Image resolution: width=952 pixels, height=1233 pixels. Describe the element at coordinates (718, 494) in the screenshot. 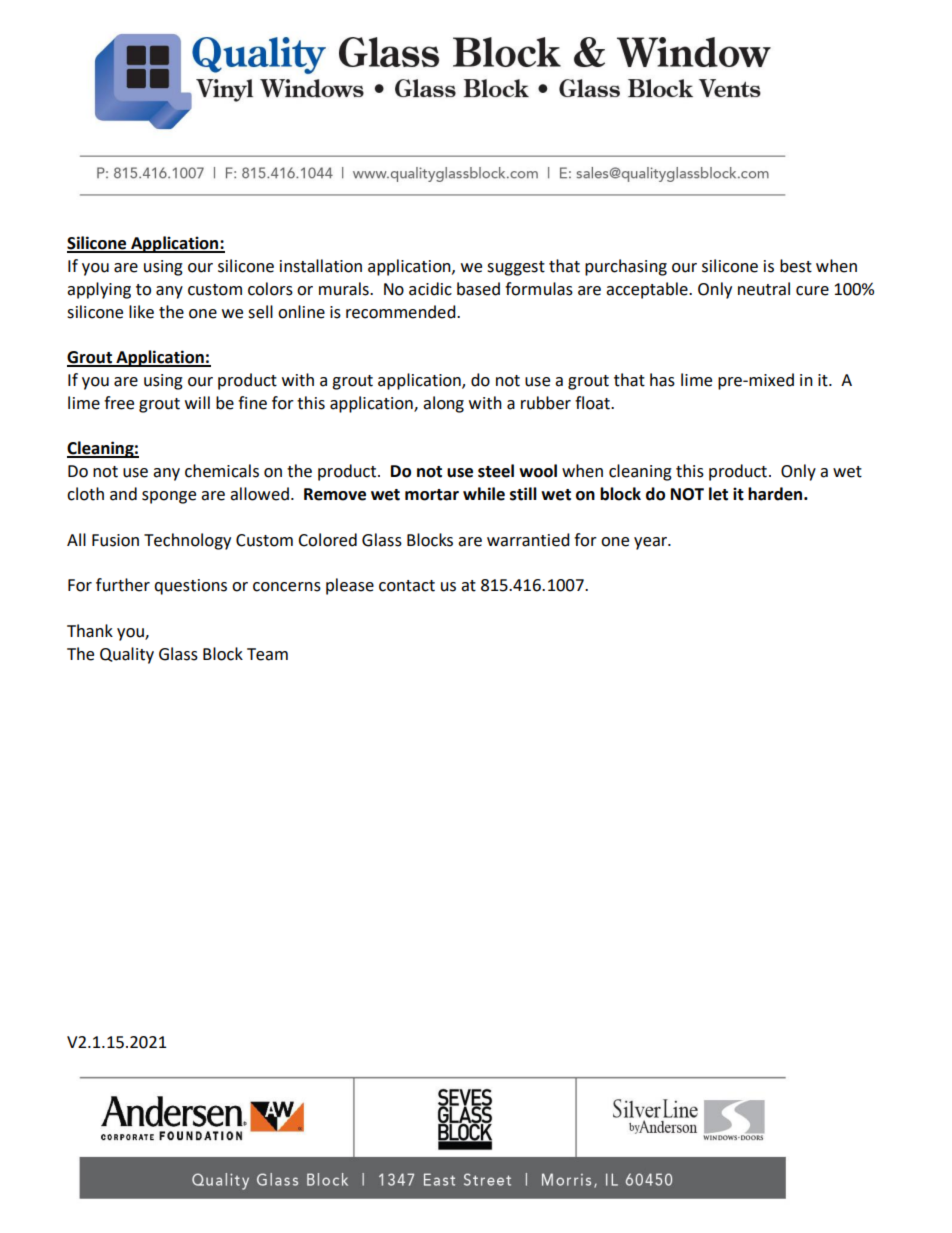

I see `let` at that location.
